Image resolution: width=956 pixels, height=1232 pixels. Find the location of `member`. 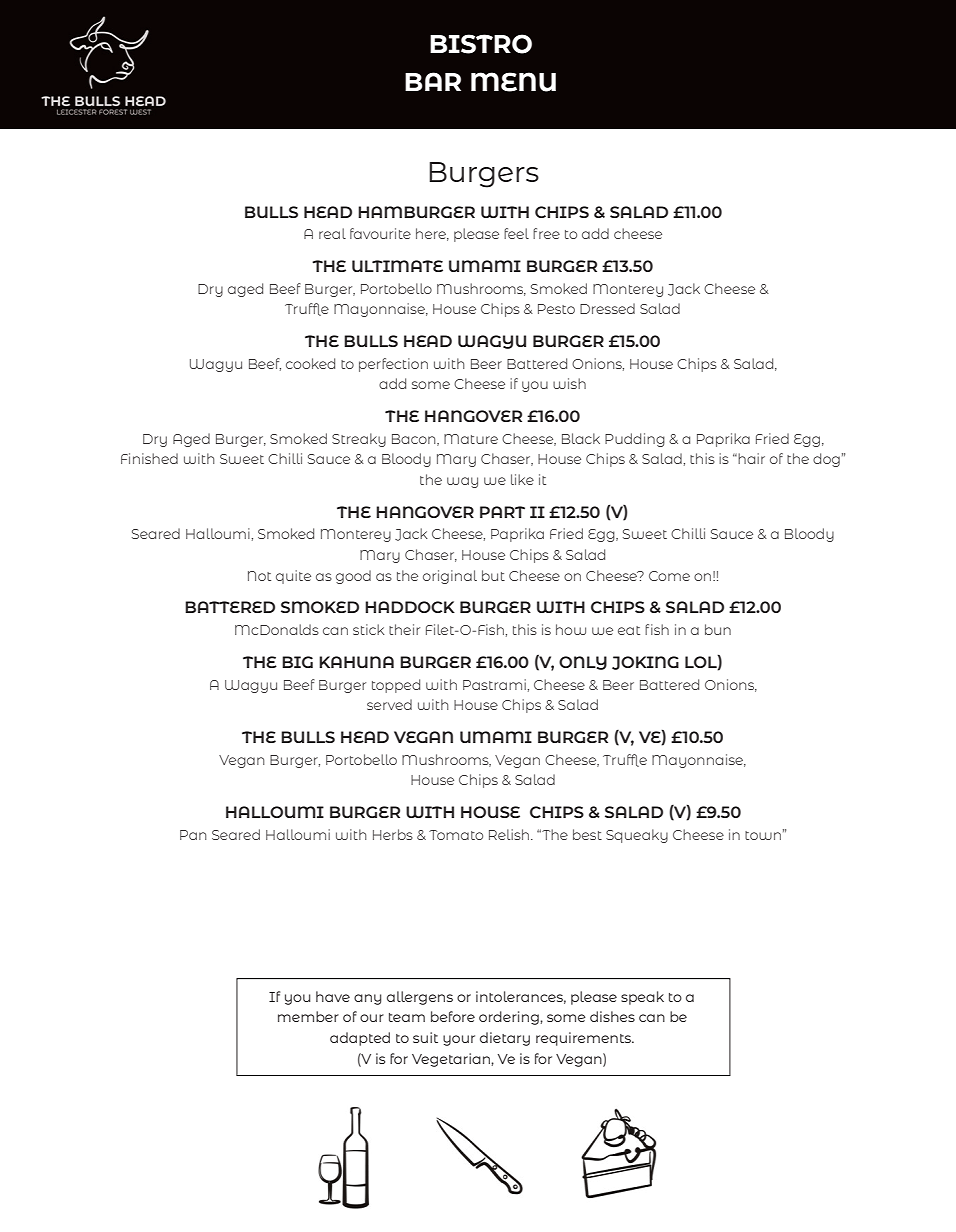

member is located at coordinates (308, 1016).
